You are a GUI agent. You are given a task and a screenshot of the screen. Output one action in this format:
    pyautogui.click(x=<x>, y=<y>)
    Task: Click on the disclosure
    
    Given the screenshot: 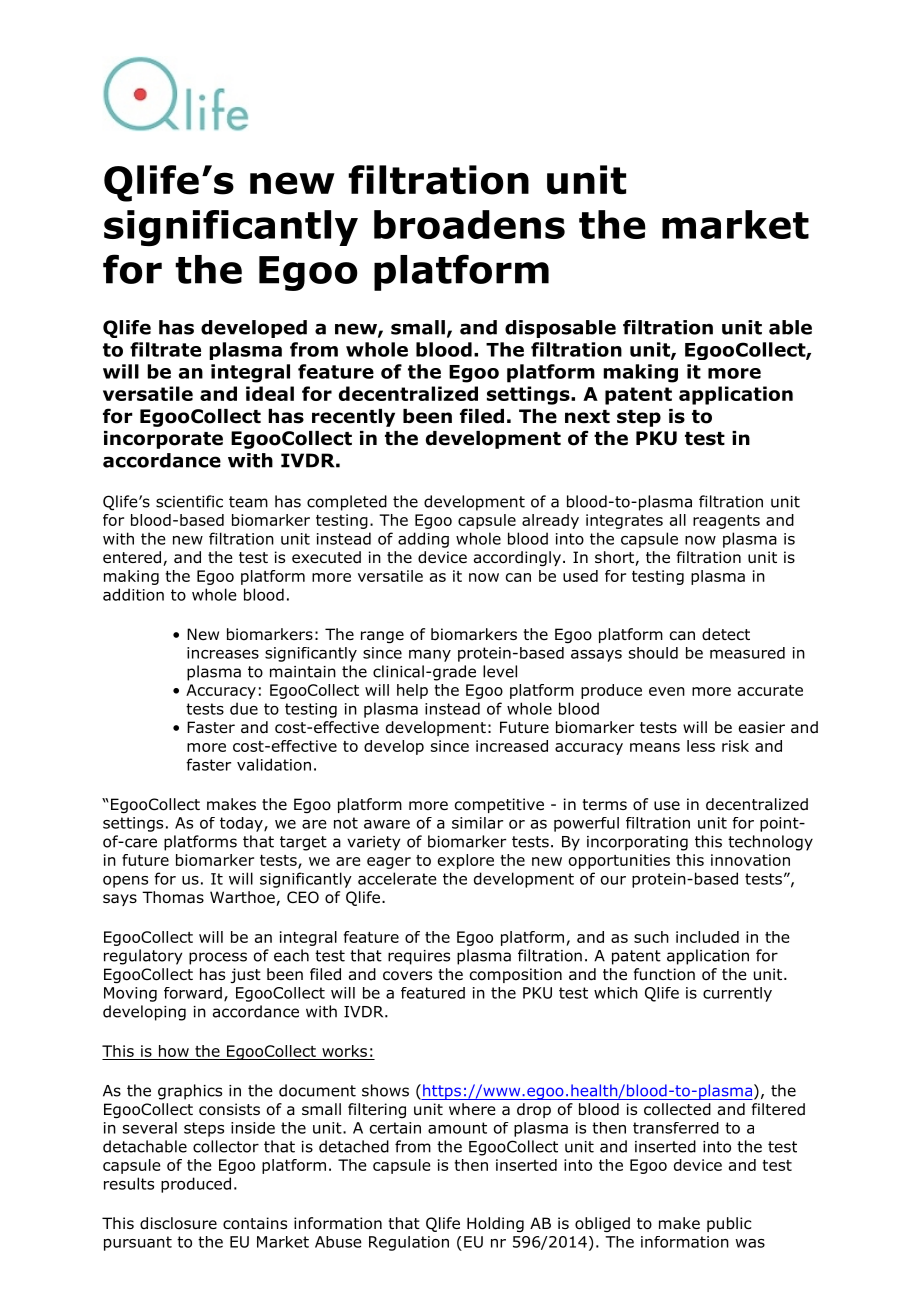 What is the action you would take?
    pyautogui.click(x=178, y=1223)
